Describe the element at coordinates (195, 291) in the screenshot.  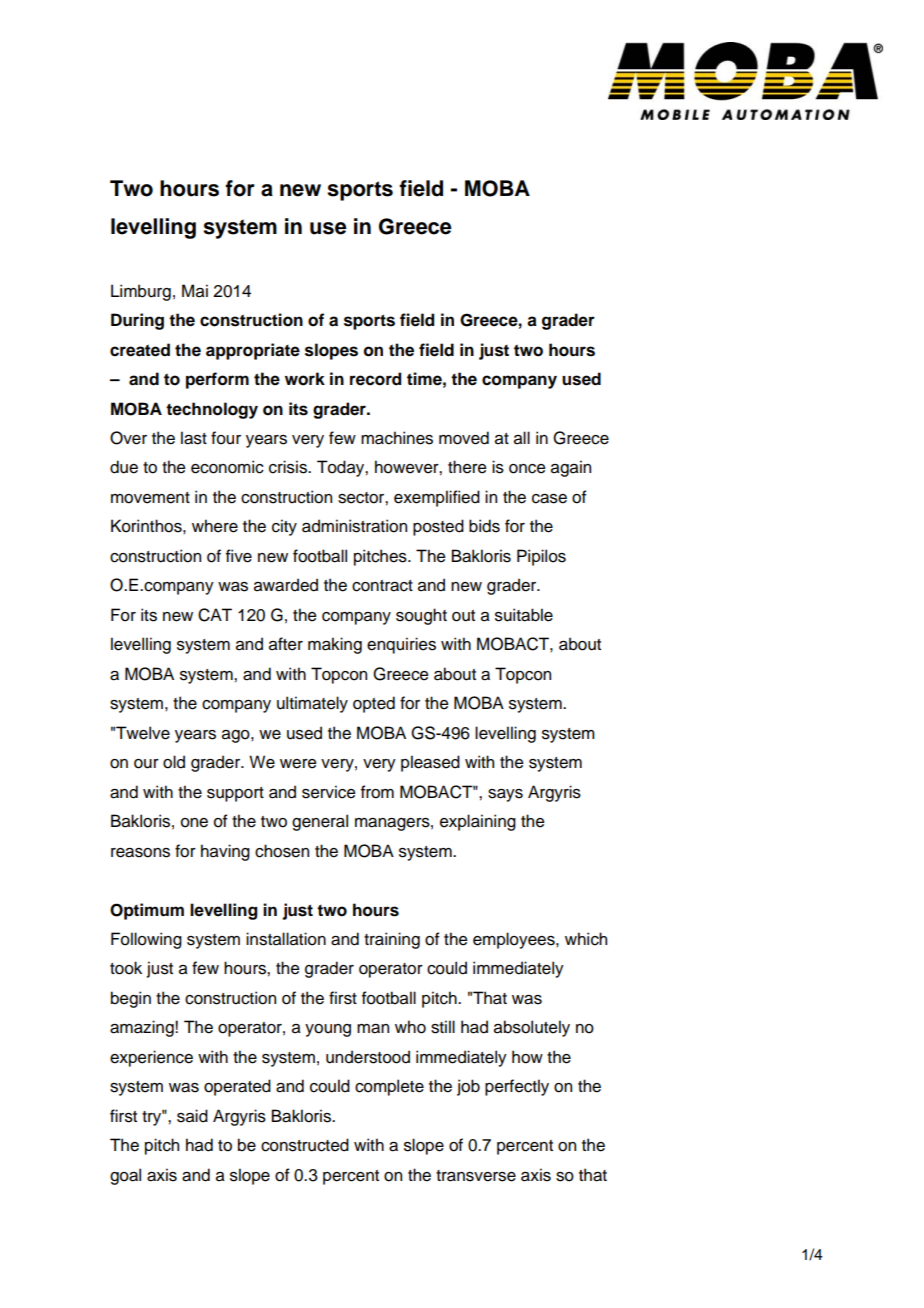
I see `Mai` at that location.
